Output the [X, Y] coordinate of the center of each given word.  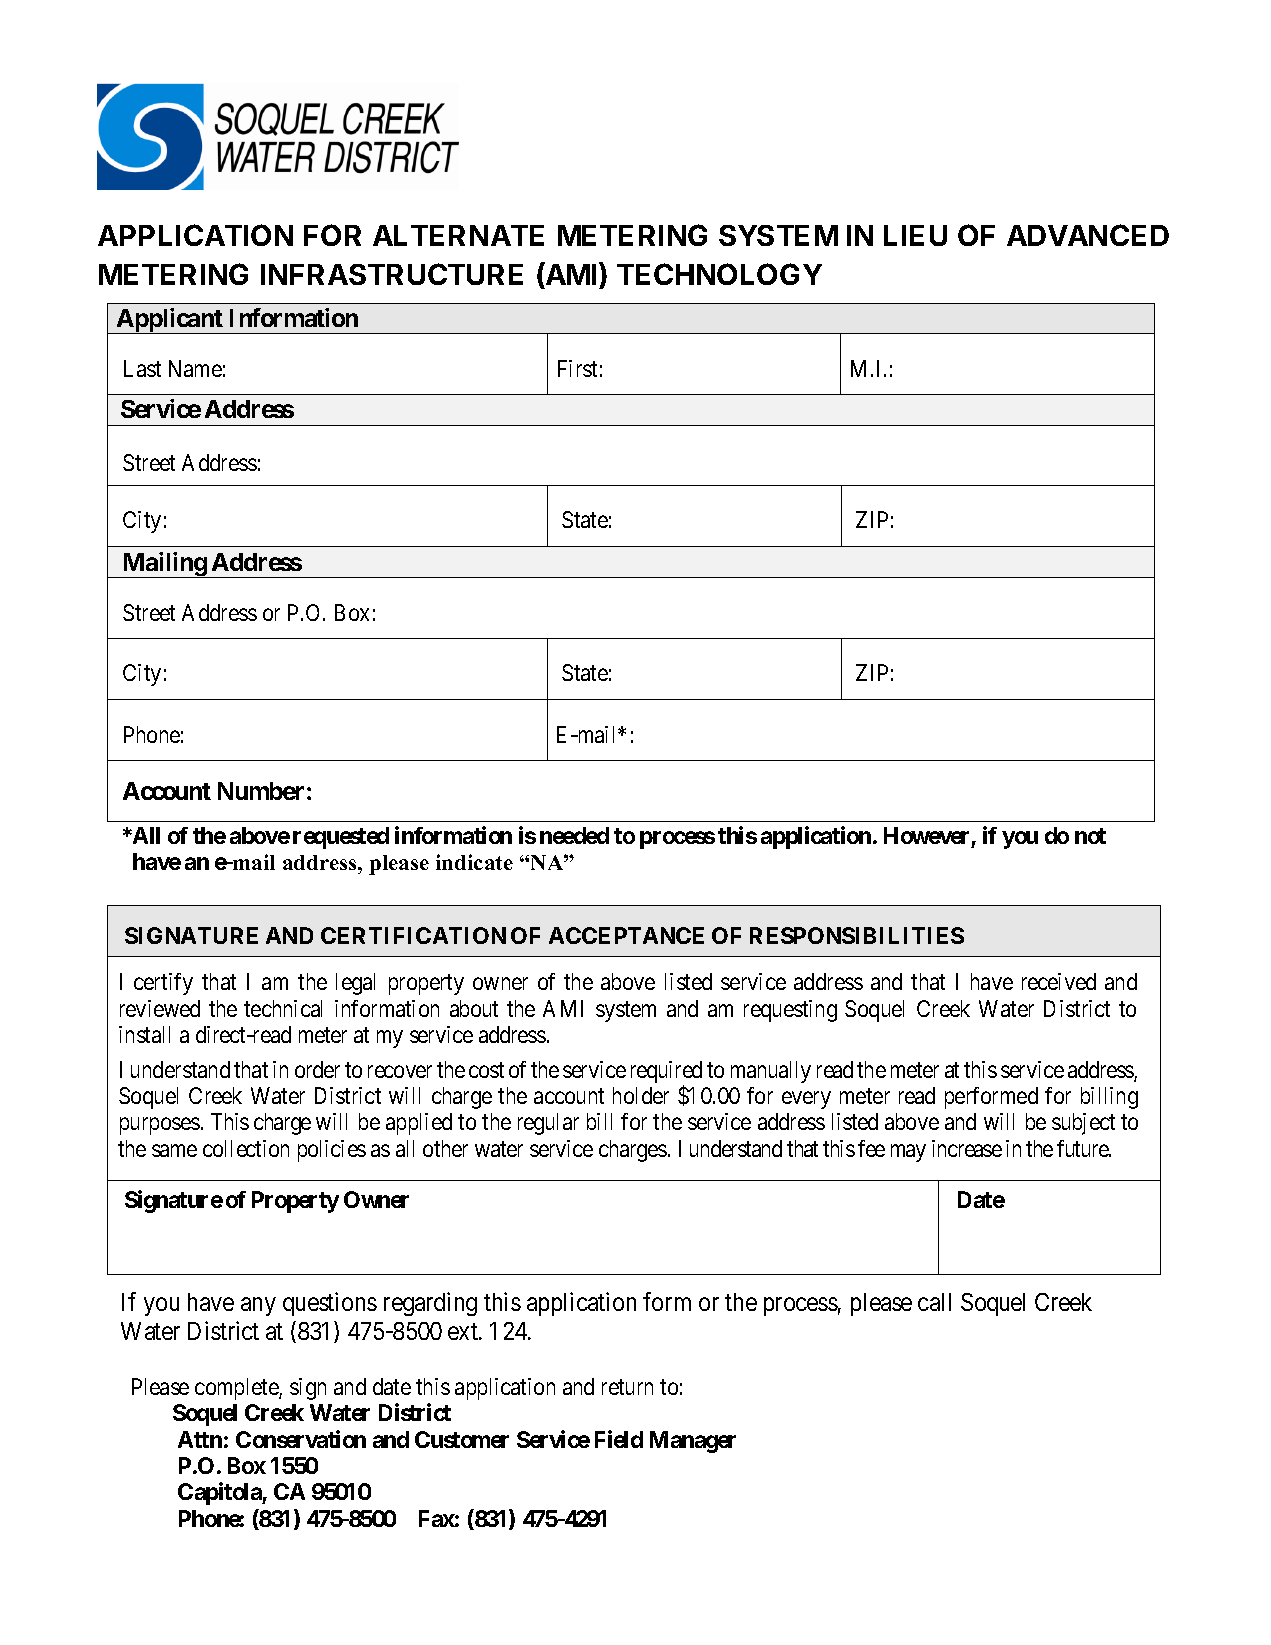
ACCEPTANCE [626, 935]
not [1090, 836]
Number [261, 791]
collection [246, 1148]
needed [574, 835]
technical [283, 1008]
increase [967, 1148]
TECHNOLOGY [719, 274]
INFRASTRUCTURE [392, 274]
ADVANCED [1088, 235]
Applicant [170, 321]
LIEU [915, 235]
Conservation [301, 1439]
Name [195, 368]
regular [548, 1124]
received [1059, 981]
